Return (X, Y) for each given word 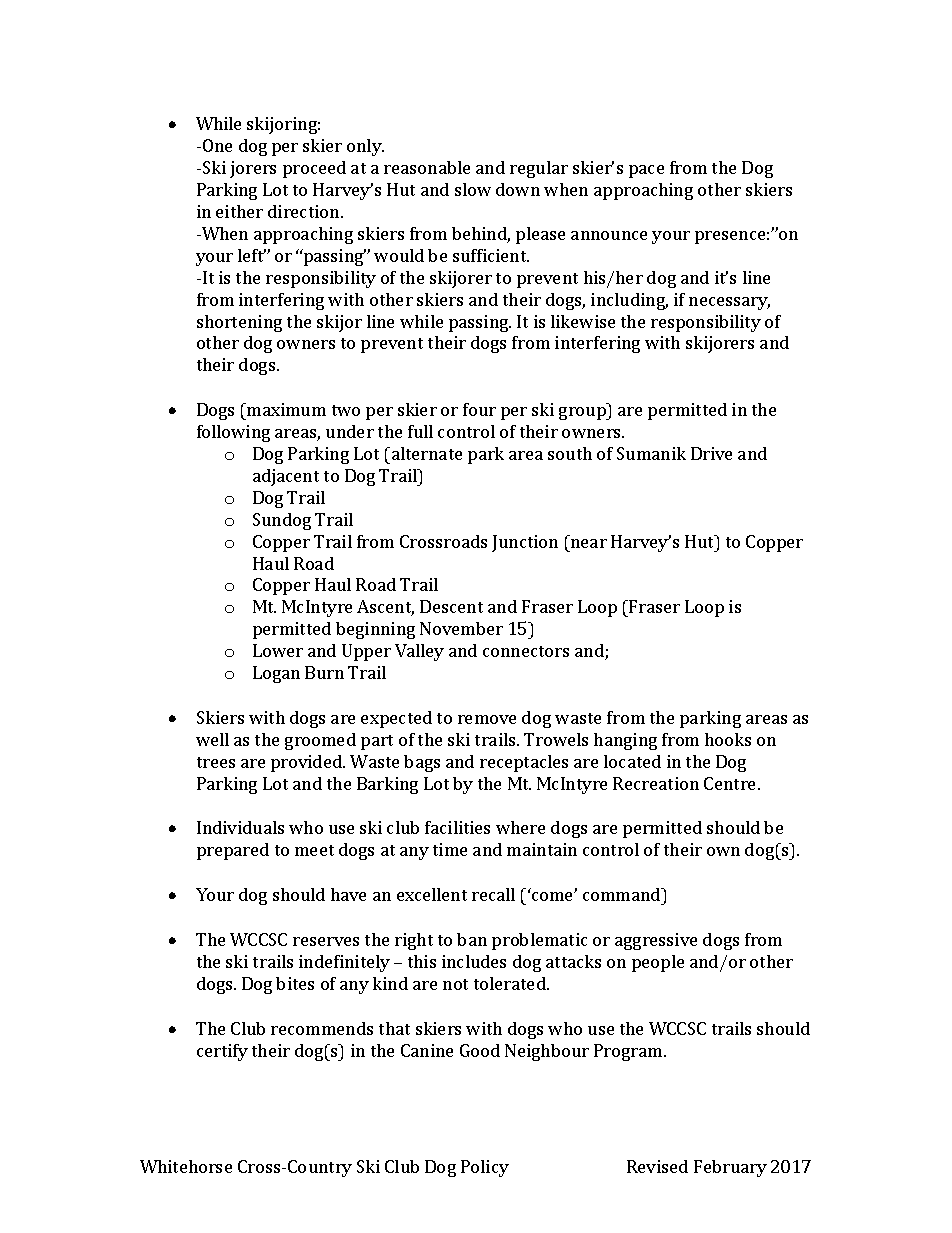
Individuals (240, 827)
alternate (425, 453)
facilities (457, 827)
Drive (711, 453)
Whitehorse (186, 1166)
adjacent (286, 477)
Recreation (656, 783)
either (239, 211)
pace (646, 171)
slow (473, 189)
